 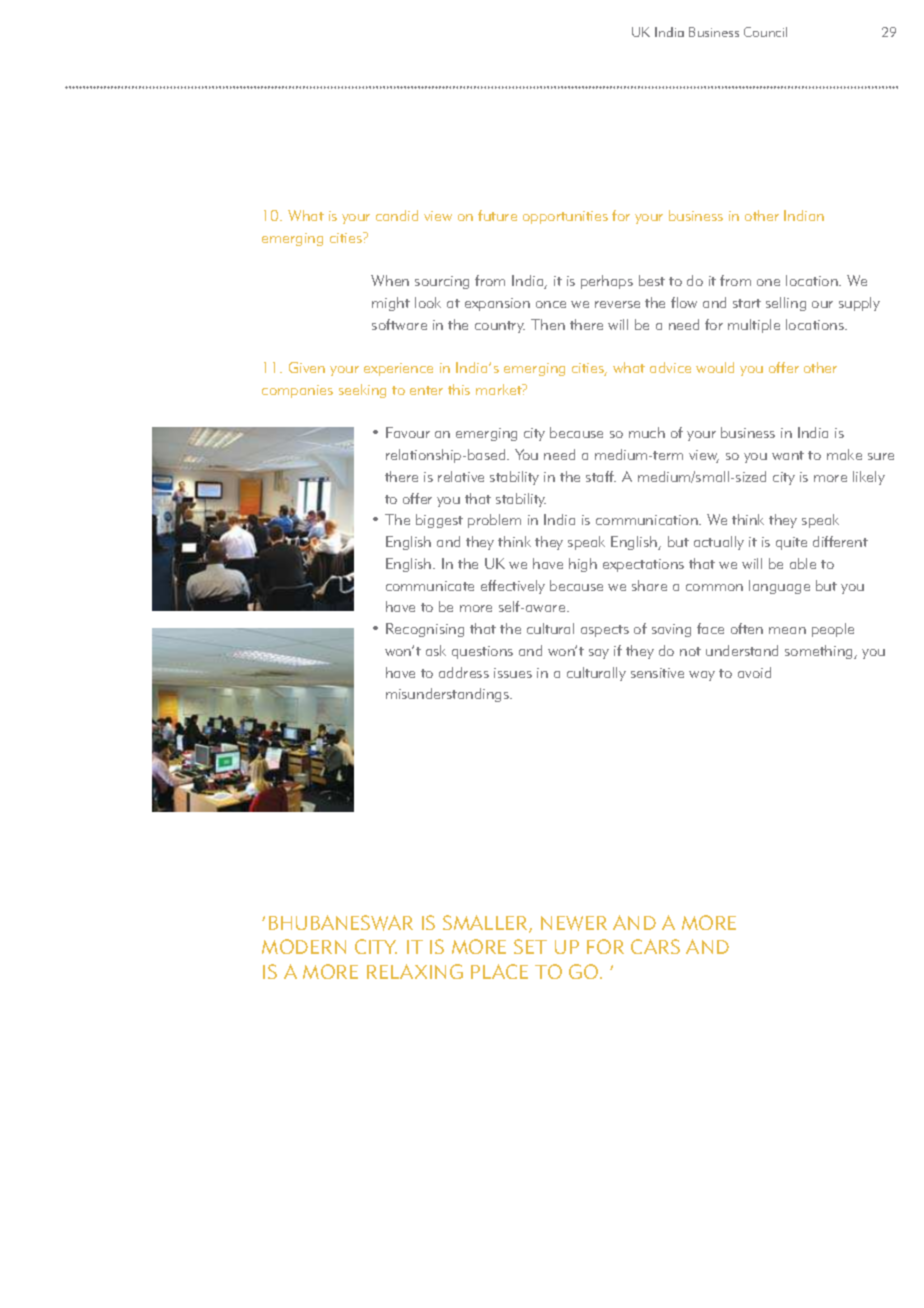 I want to click on CARS, so click(x=655, y=946).
